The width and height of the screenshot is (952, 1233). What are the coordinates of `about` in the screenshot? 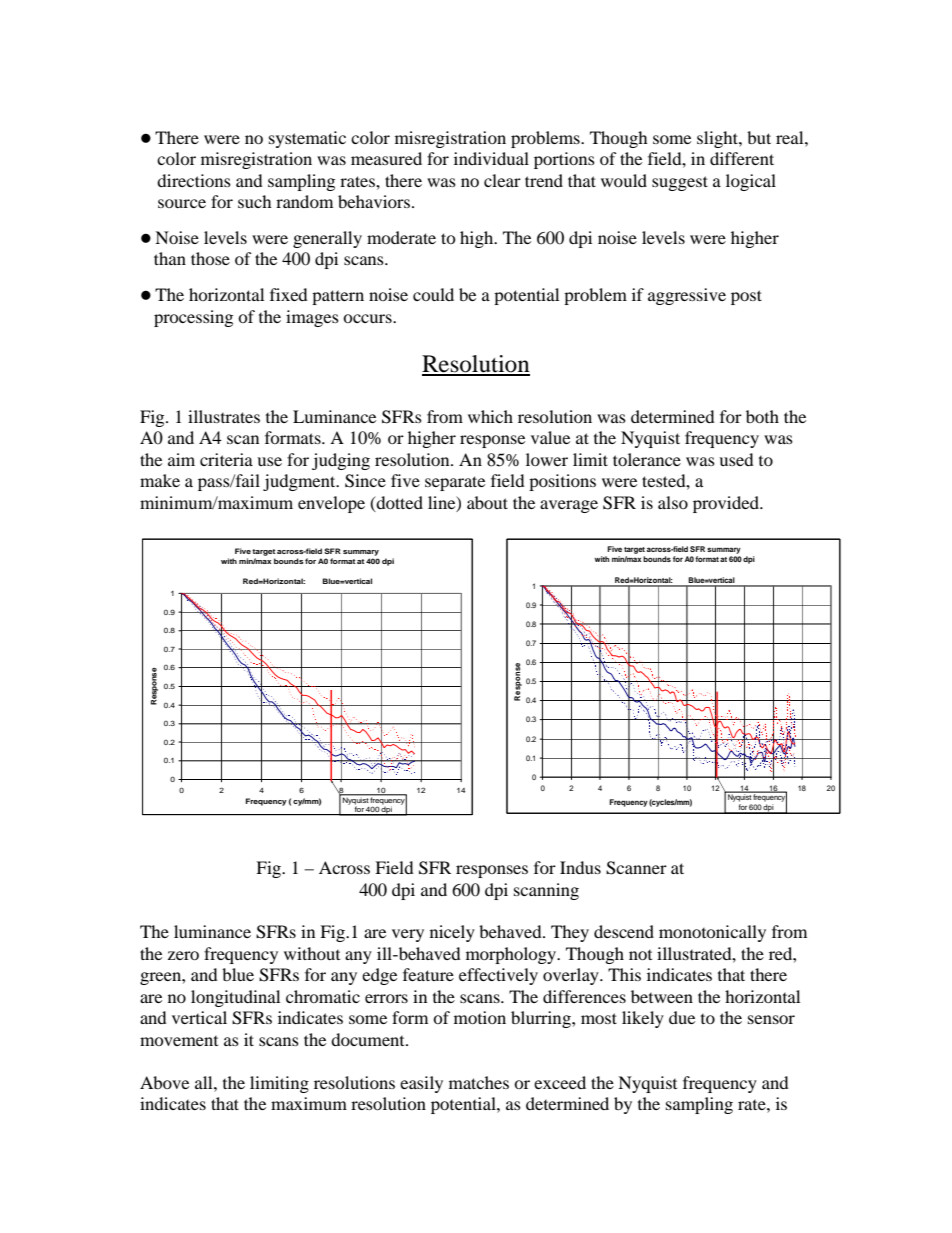 It's located at (487, 502).
